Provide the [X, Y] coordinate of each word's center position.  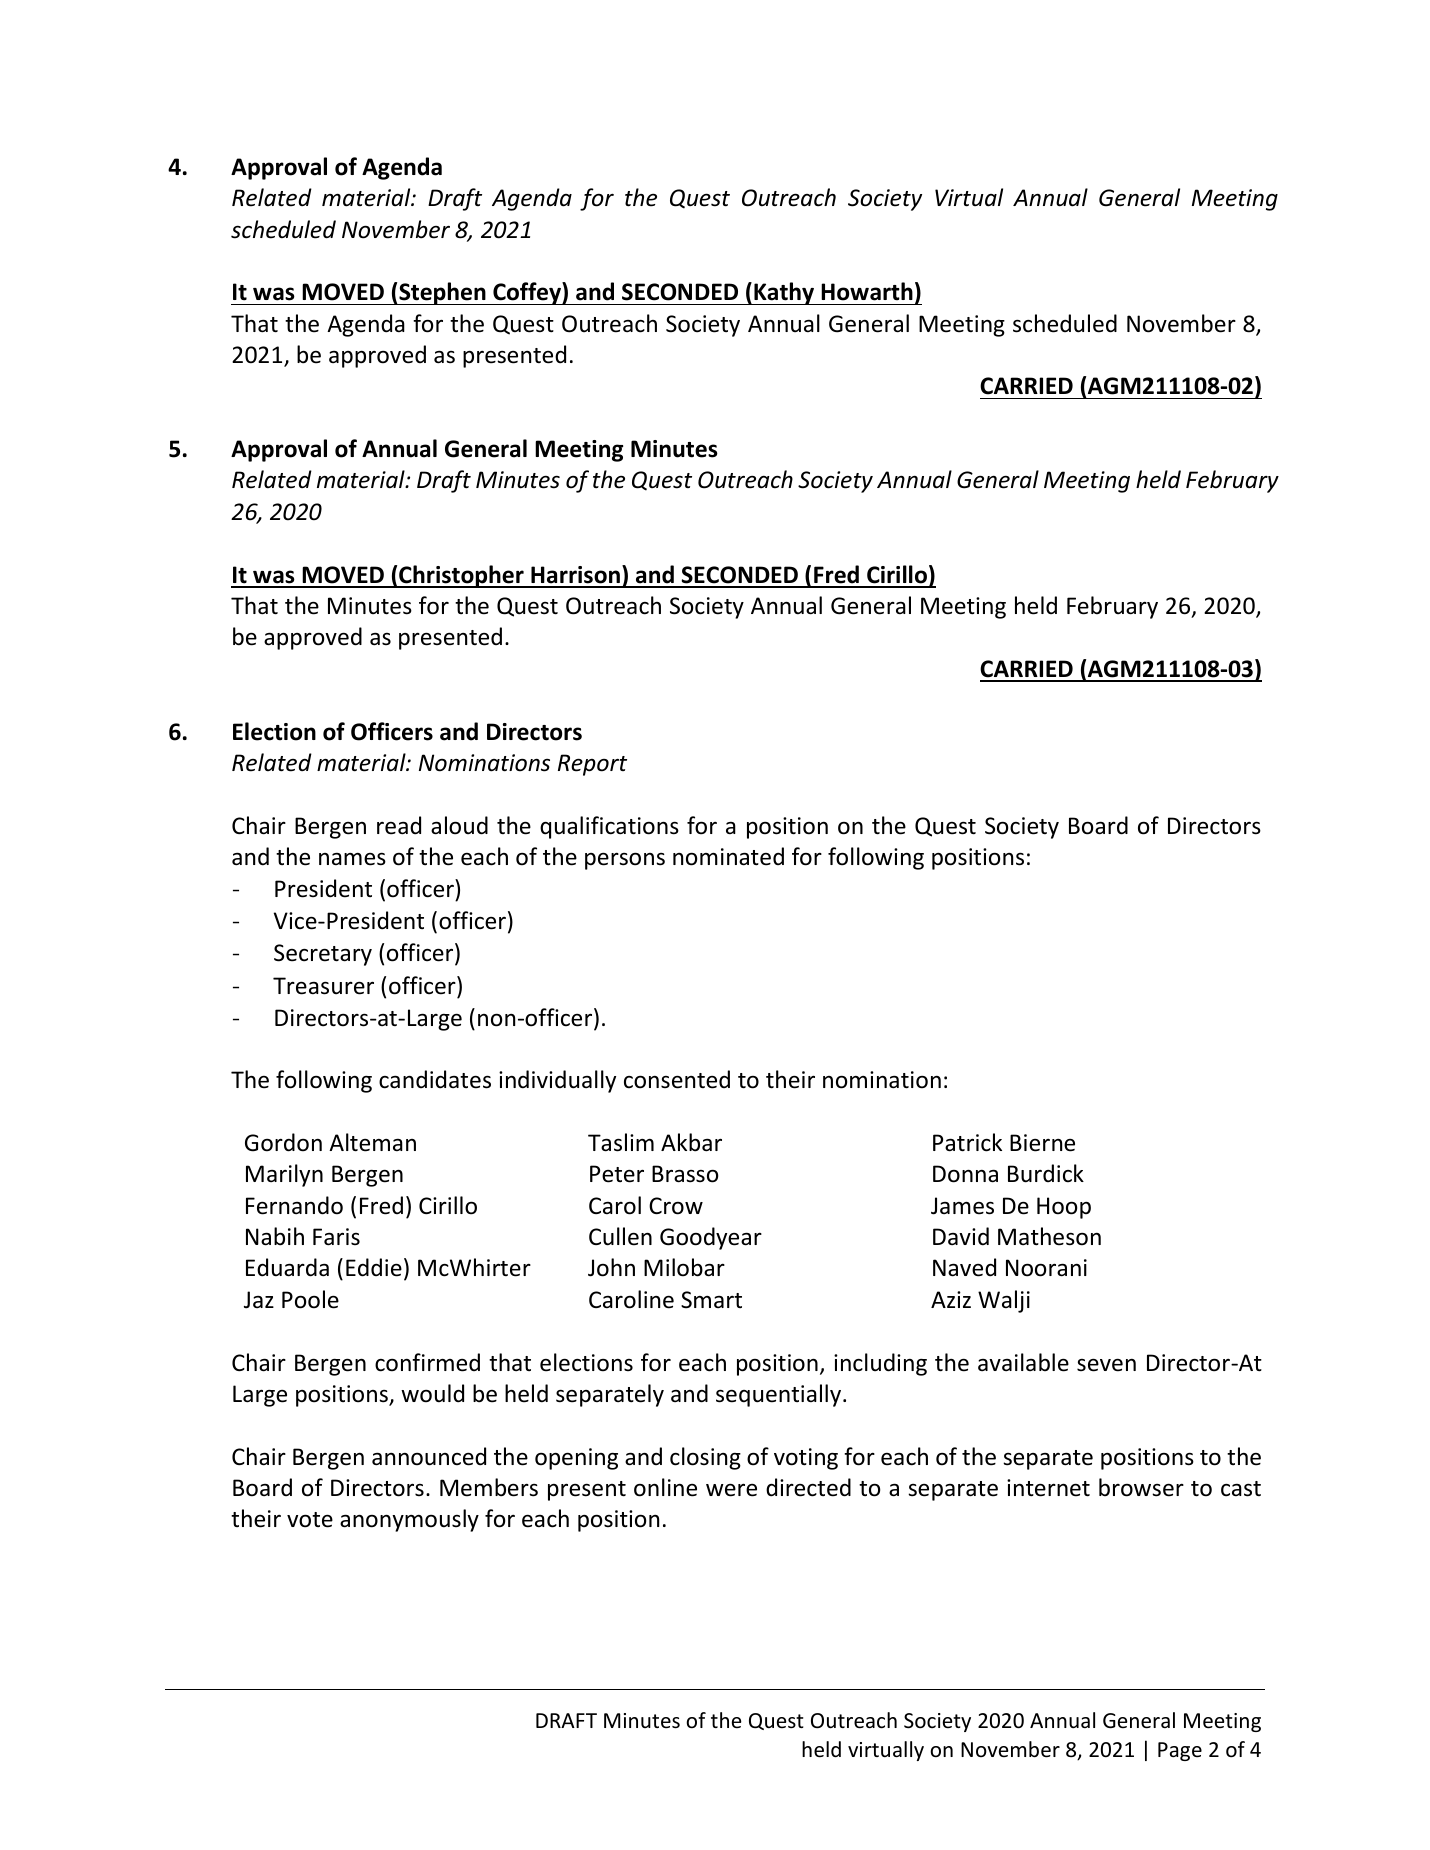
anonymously [409, 1520]
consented [677, 1079]
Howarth [867, 291]
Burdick [1046, 1173]
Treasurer [323, 986]
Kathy [784, 293]
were [731, 1490]
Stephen [442, 293]
